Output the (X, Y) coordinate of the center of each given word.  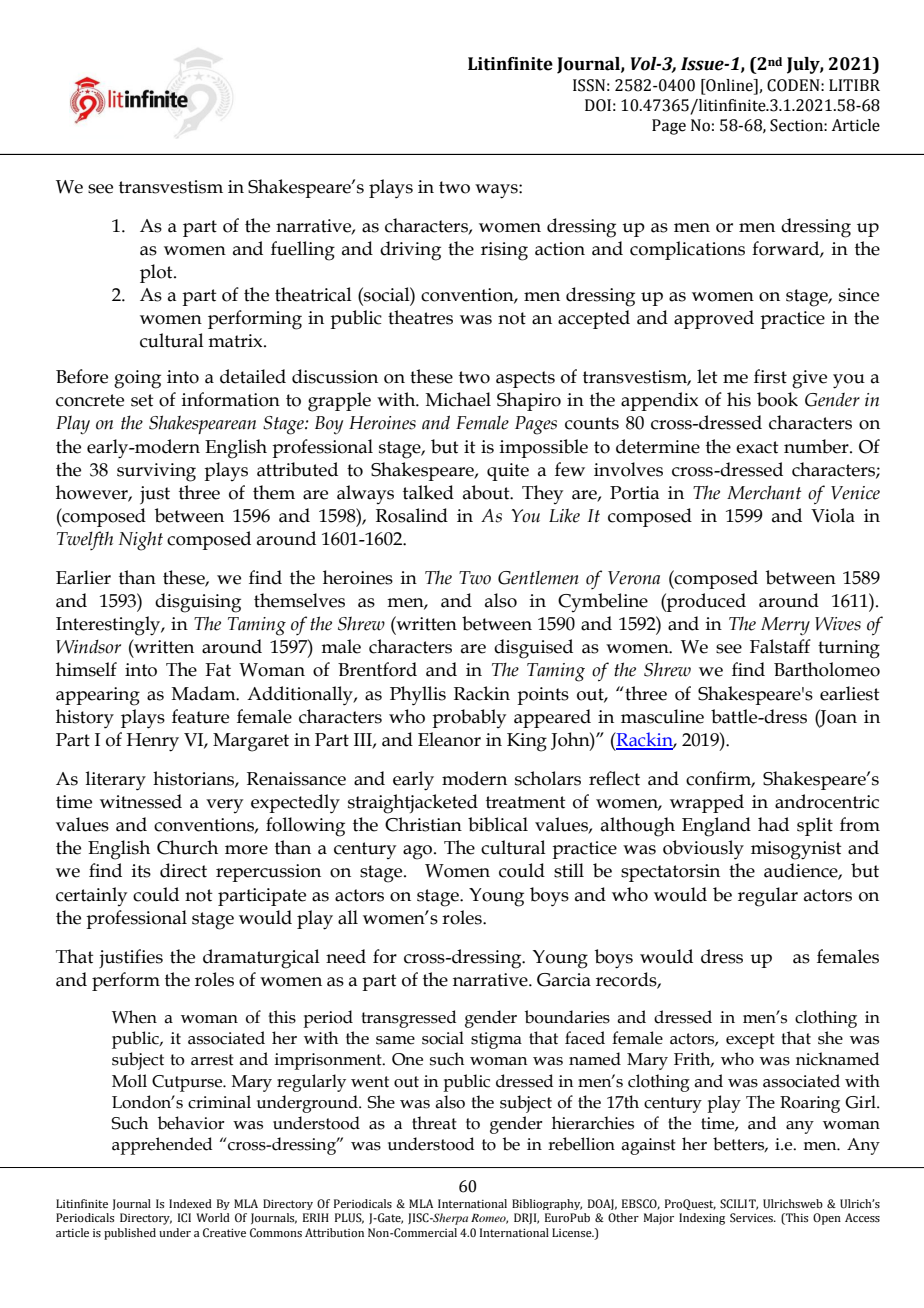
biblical (498, 824)
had (773, 824)
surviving (156, 472)
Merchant (764, 492)
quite (508, 472)
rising (504, 251)
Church (187, 847)
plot (157, 273)
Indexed (190, 1203)
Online (729, 86)
